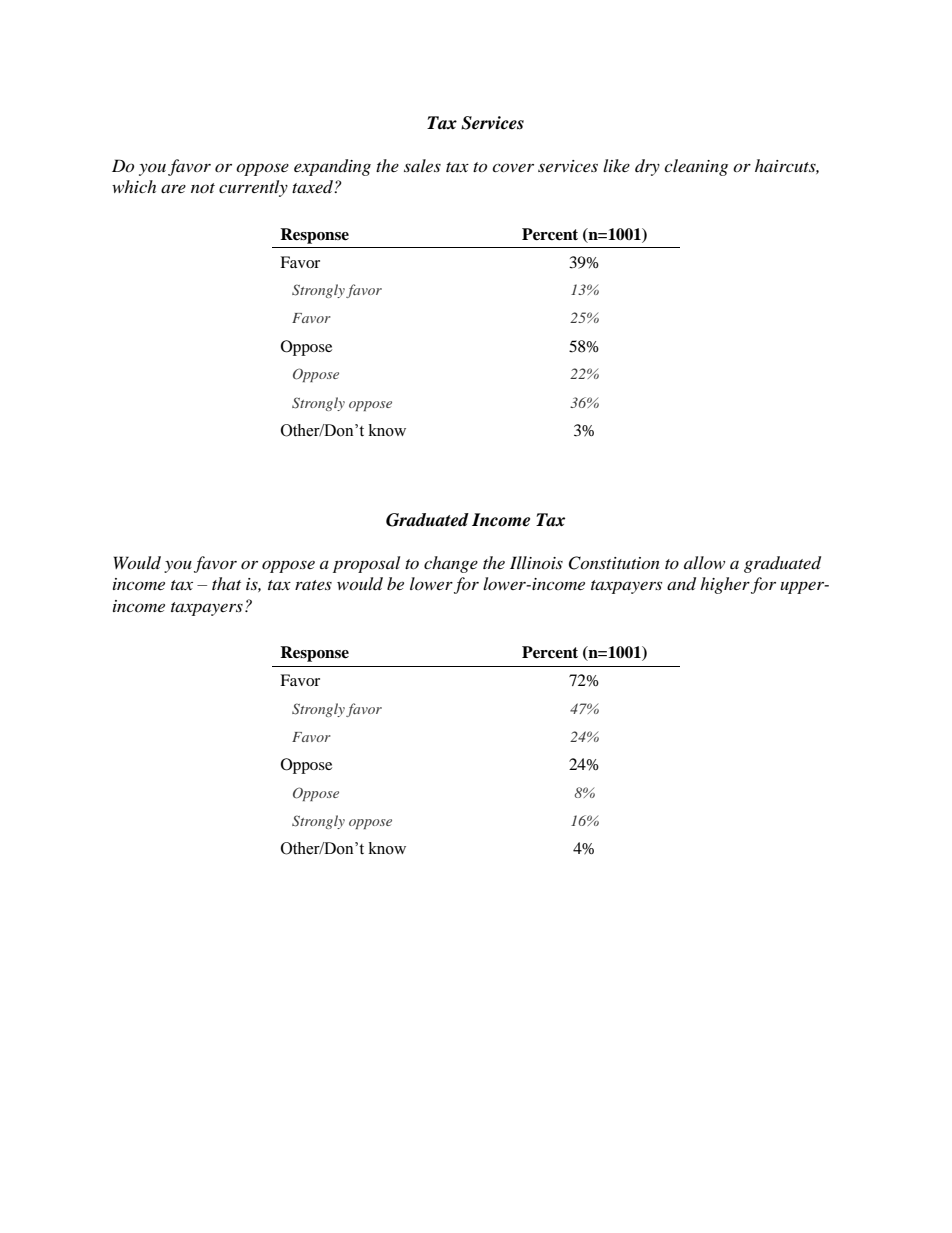 Image resolution: width=952 pixels, height=1233 pixels. I want to click on proposal, so click(366, 564).
